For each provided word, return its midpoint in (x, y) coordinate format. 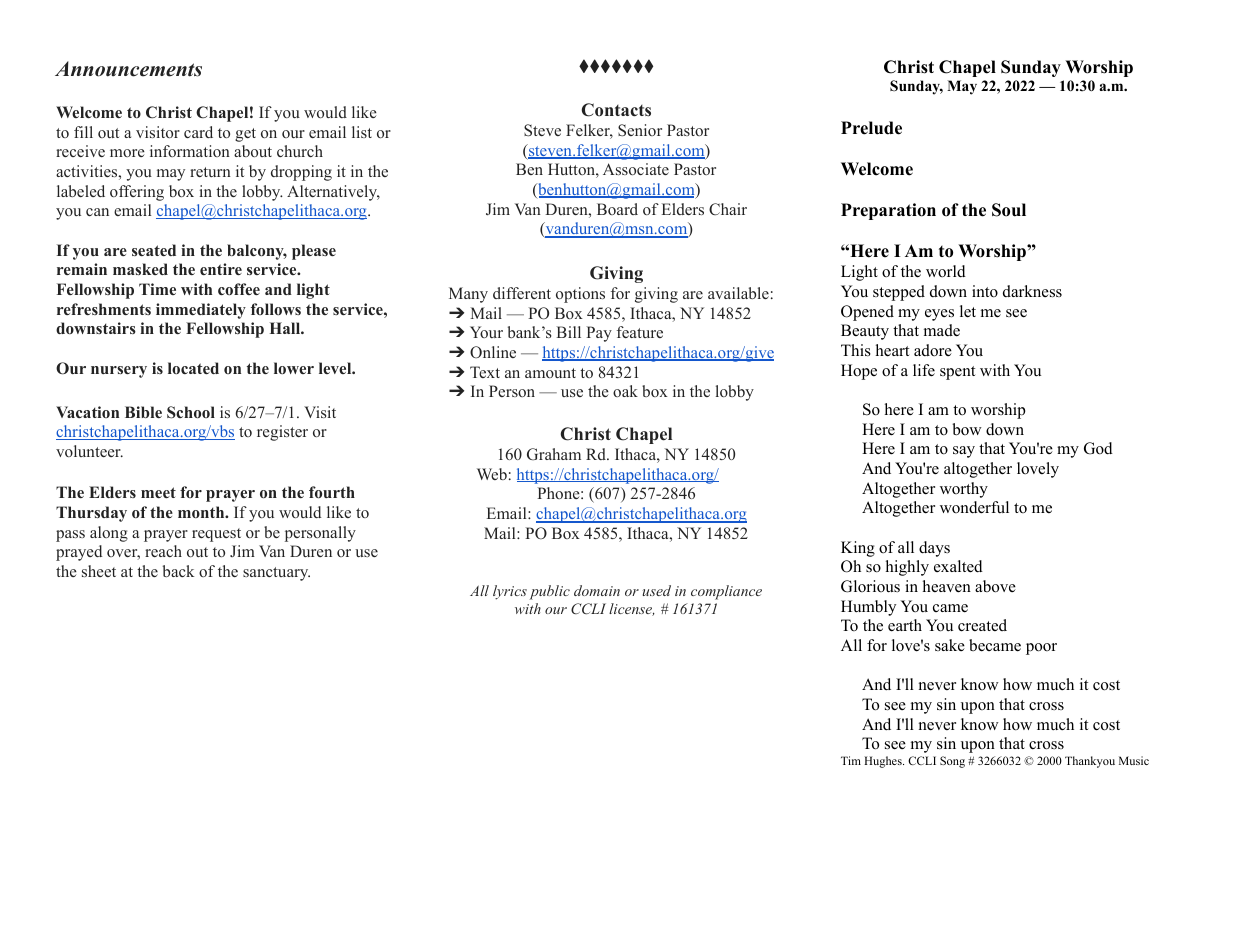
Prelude (871, 128)
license (632, 609)
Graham (554, 454)
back (178, 571)
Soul (1009, 210)
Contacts (616, 110)
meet (158, 492)
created (982, 625)
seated (154, 250)
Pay (599, 334)
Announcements (128, 69)
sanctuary (276, 574)
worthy (964, 490)
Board (617, 209)
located (193, 368)
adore (933, 350)
